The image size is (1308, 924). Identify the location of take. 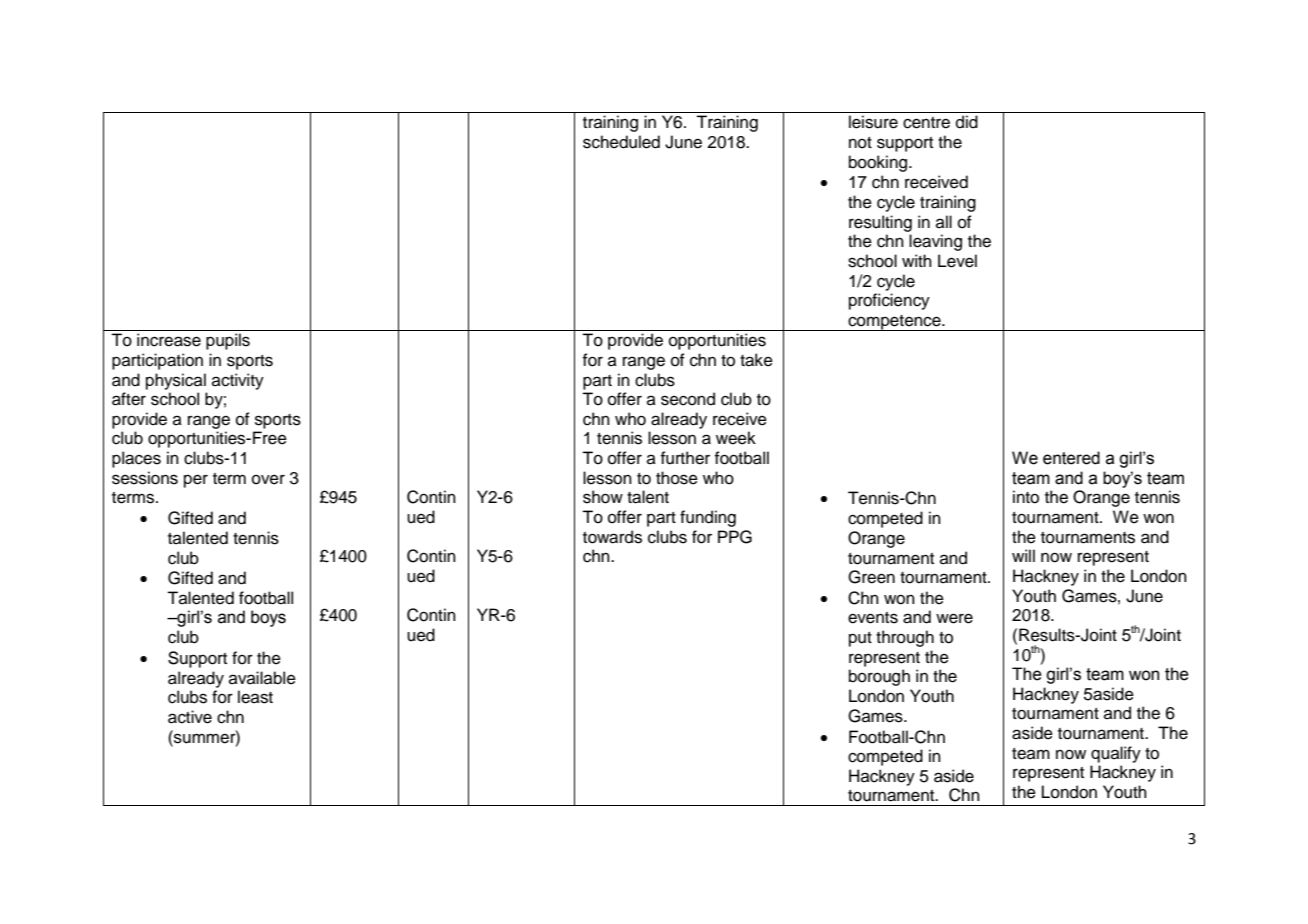
(756, 360).
